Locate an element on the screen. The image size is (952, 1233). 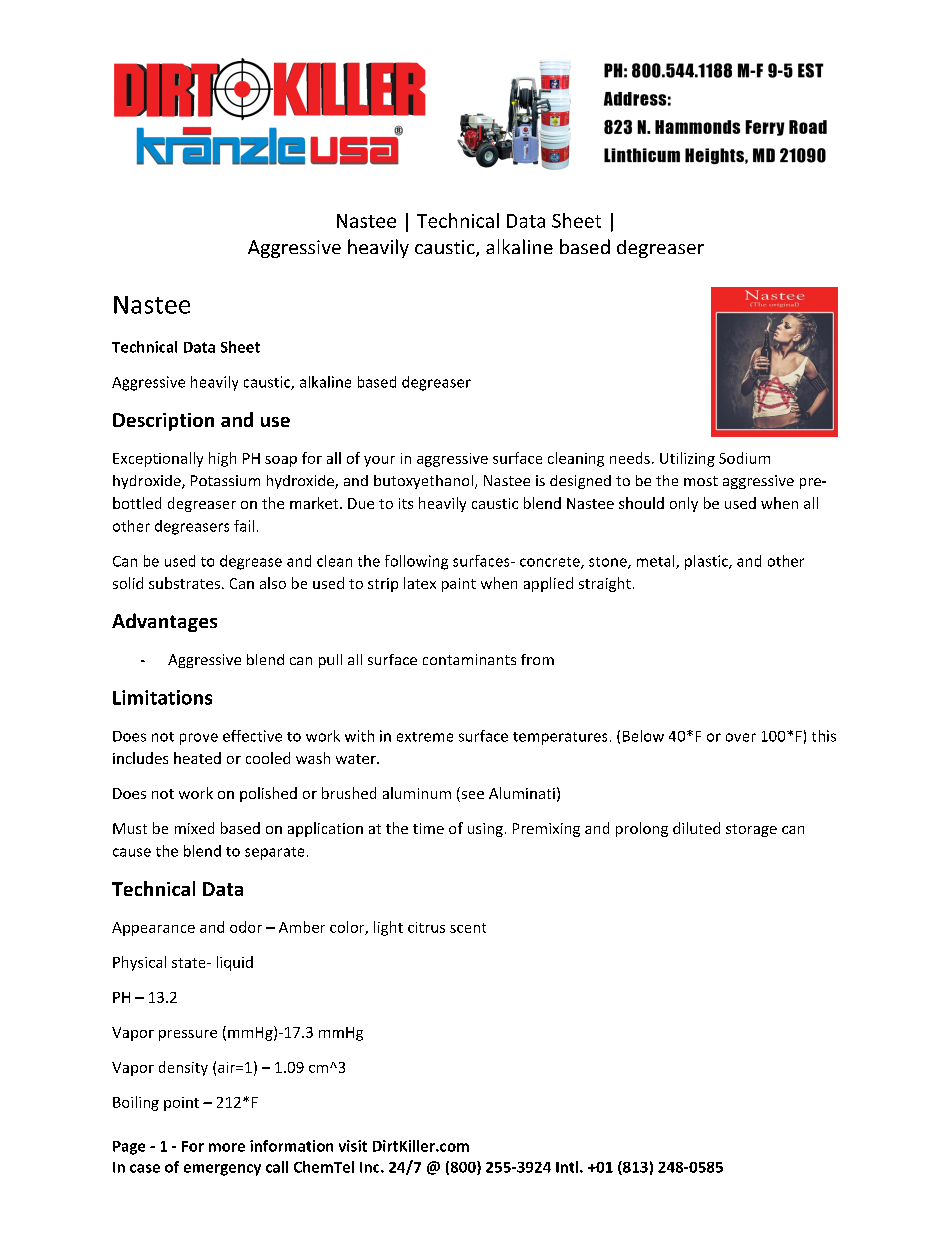
Limitations is located at coordinates (162, 697).
